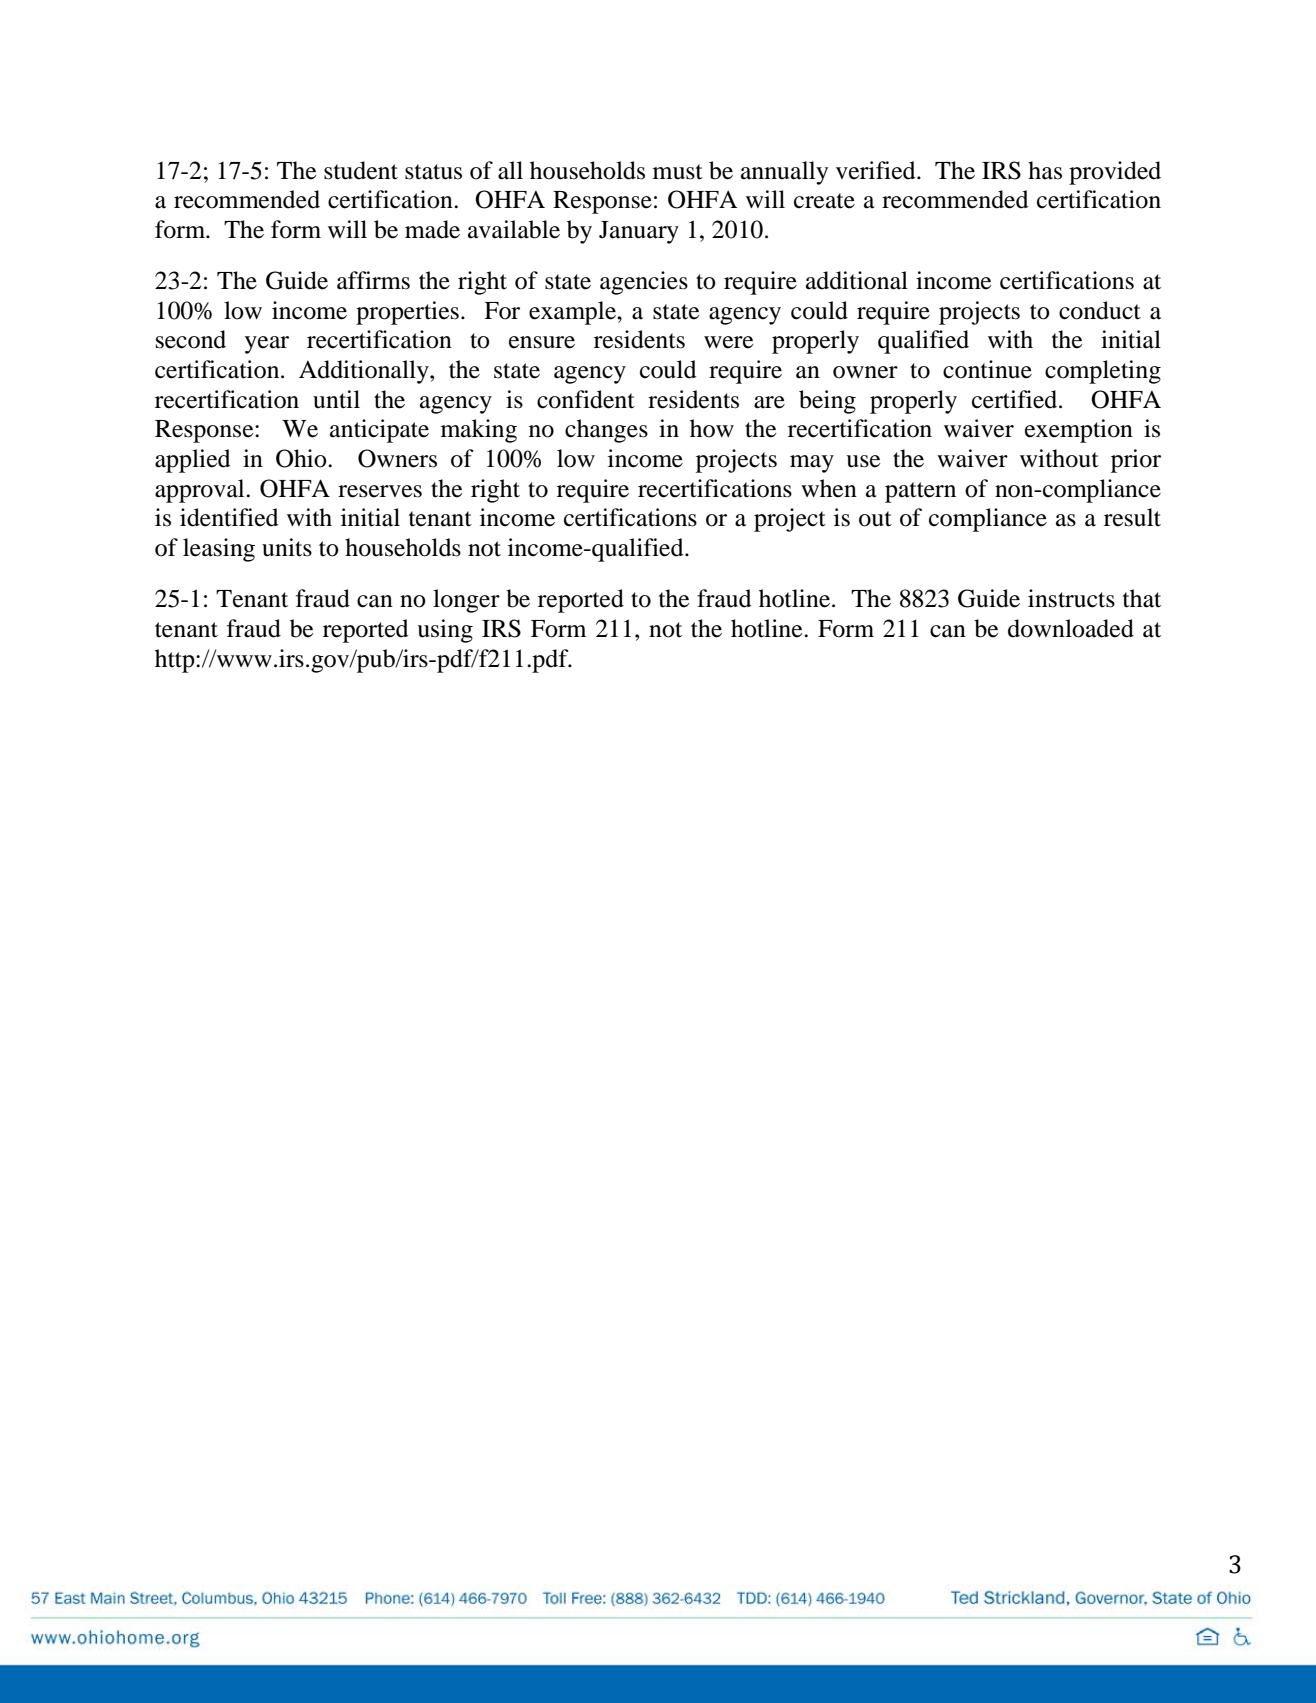 The height and width of the screenshot is (1703, 1316). Describe the element at coordinates (1100, 310) in the screenshot. I see `conduct` at that location.
